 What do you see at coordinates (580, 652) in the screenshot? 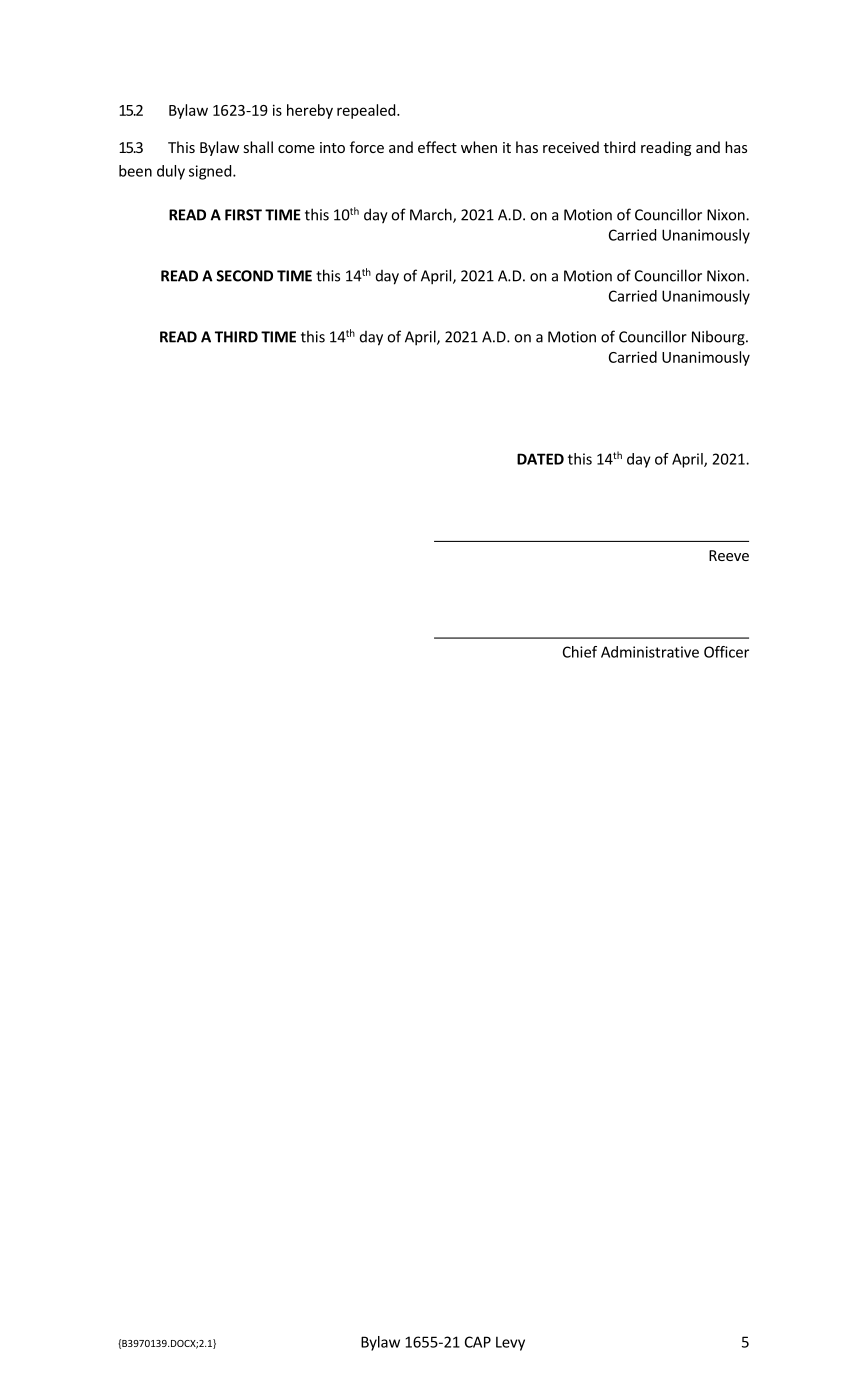
I see `Chief` at bounding box center [580, 652].
